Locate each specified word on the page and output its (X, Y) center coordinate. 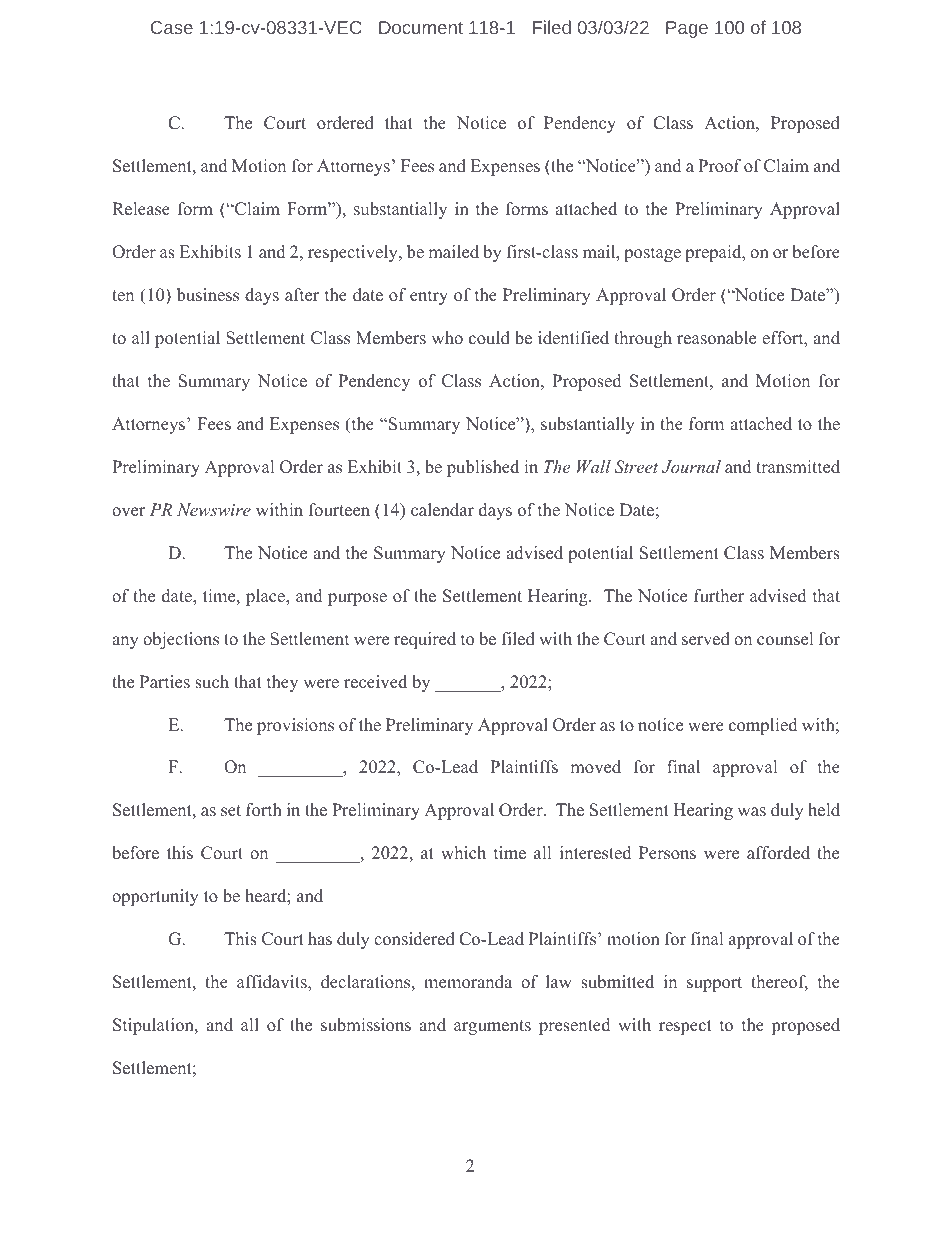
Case (172, 27)
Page (687, 29)
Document (421, 27)
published (483, 468)
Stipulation (154, 1026)
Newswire (214, 509)
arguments (492, 1027)
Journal (691, 467)
